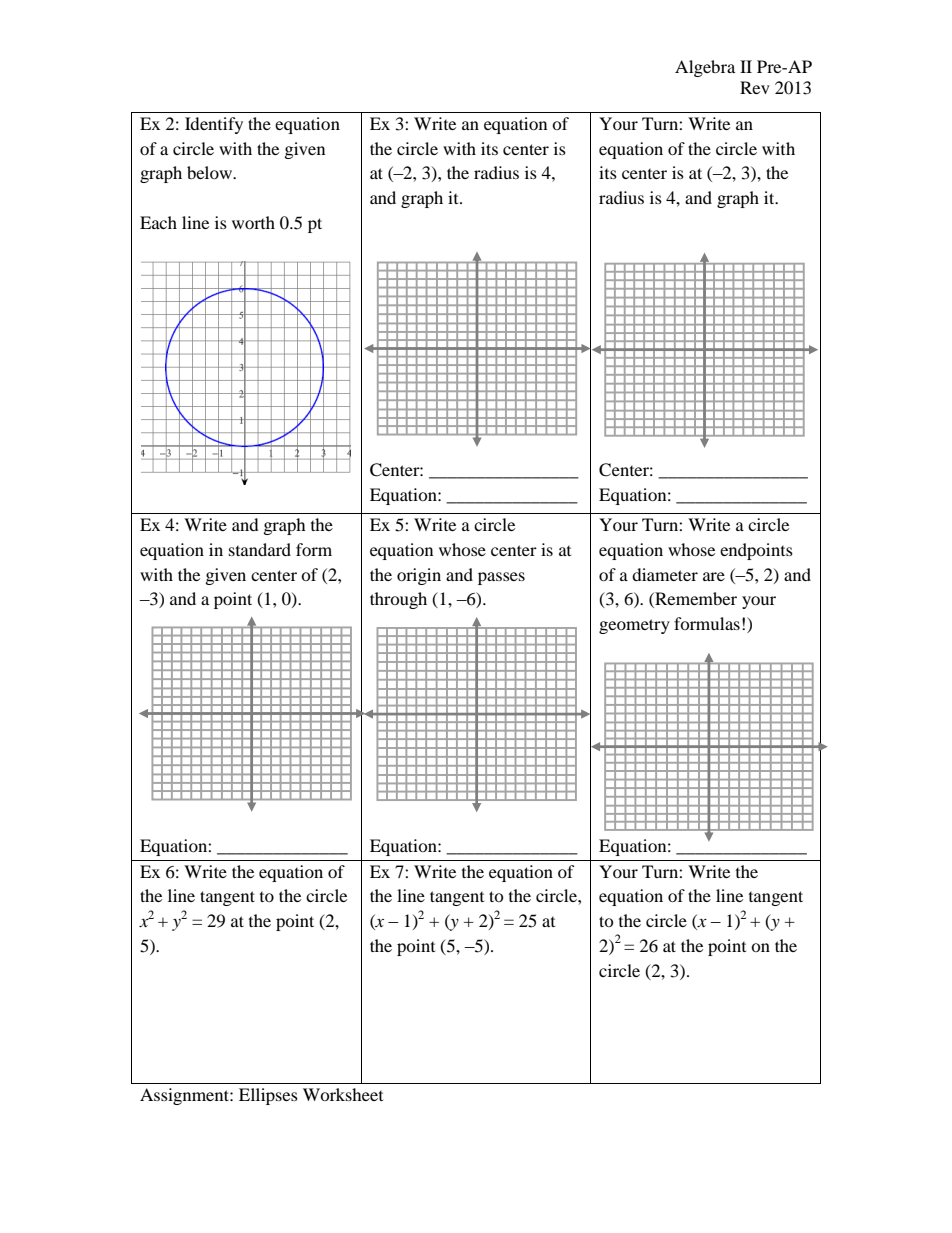 Image resolution: width=952 pixels, height=1233 pixels. I want to click on worth, so click(253, 222).
